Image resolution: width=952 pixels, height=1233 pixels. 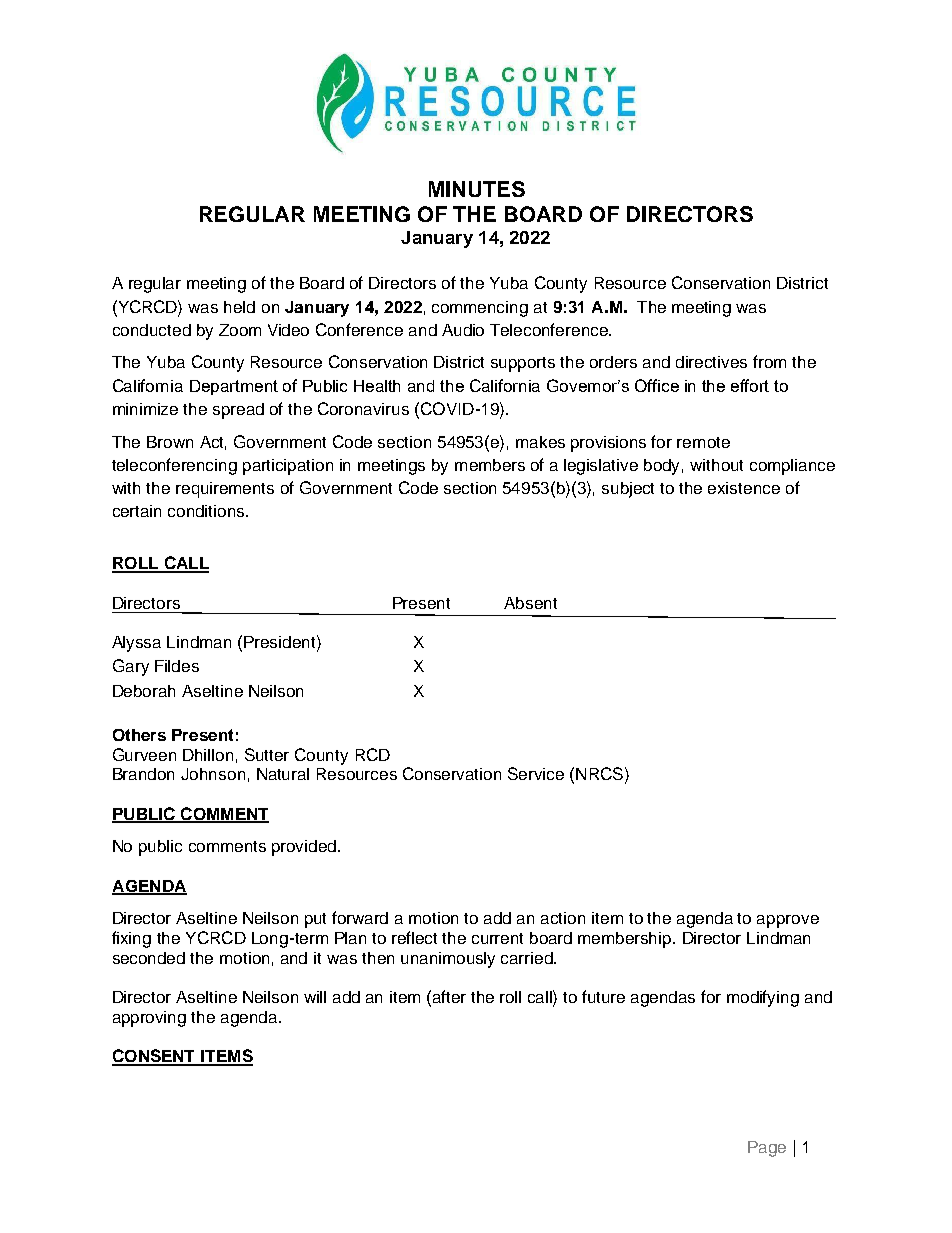 What do you see at coordinates (711, 362) in the page?
I see `directives` at bounding box center [711, 362].
